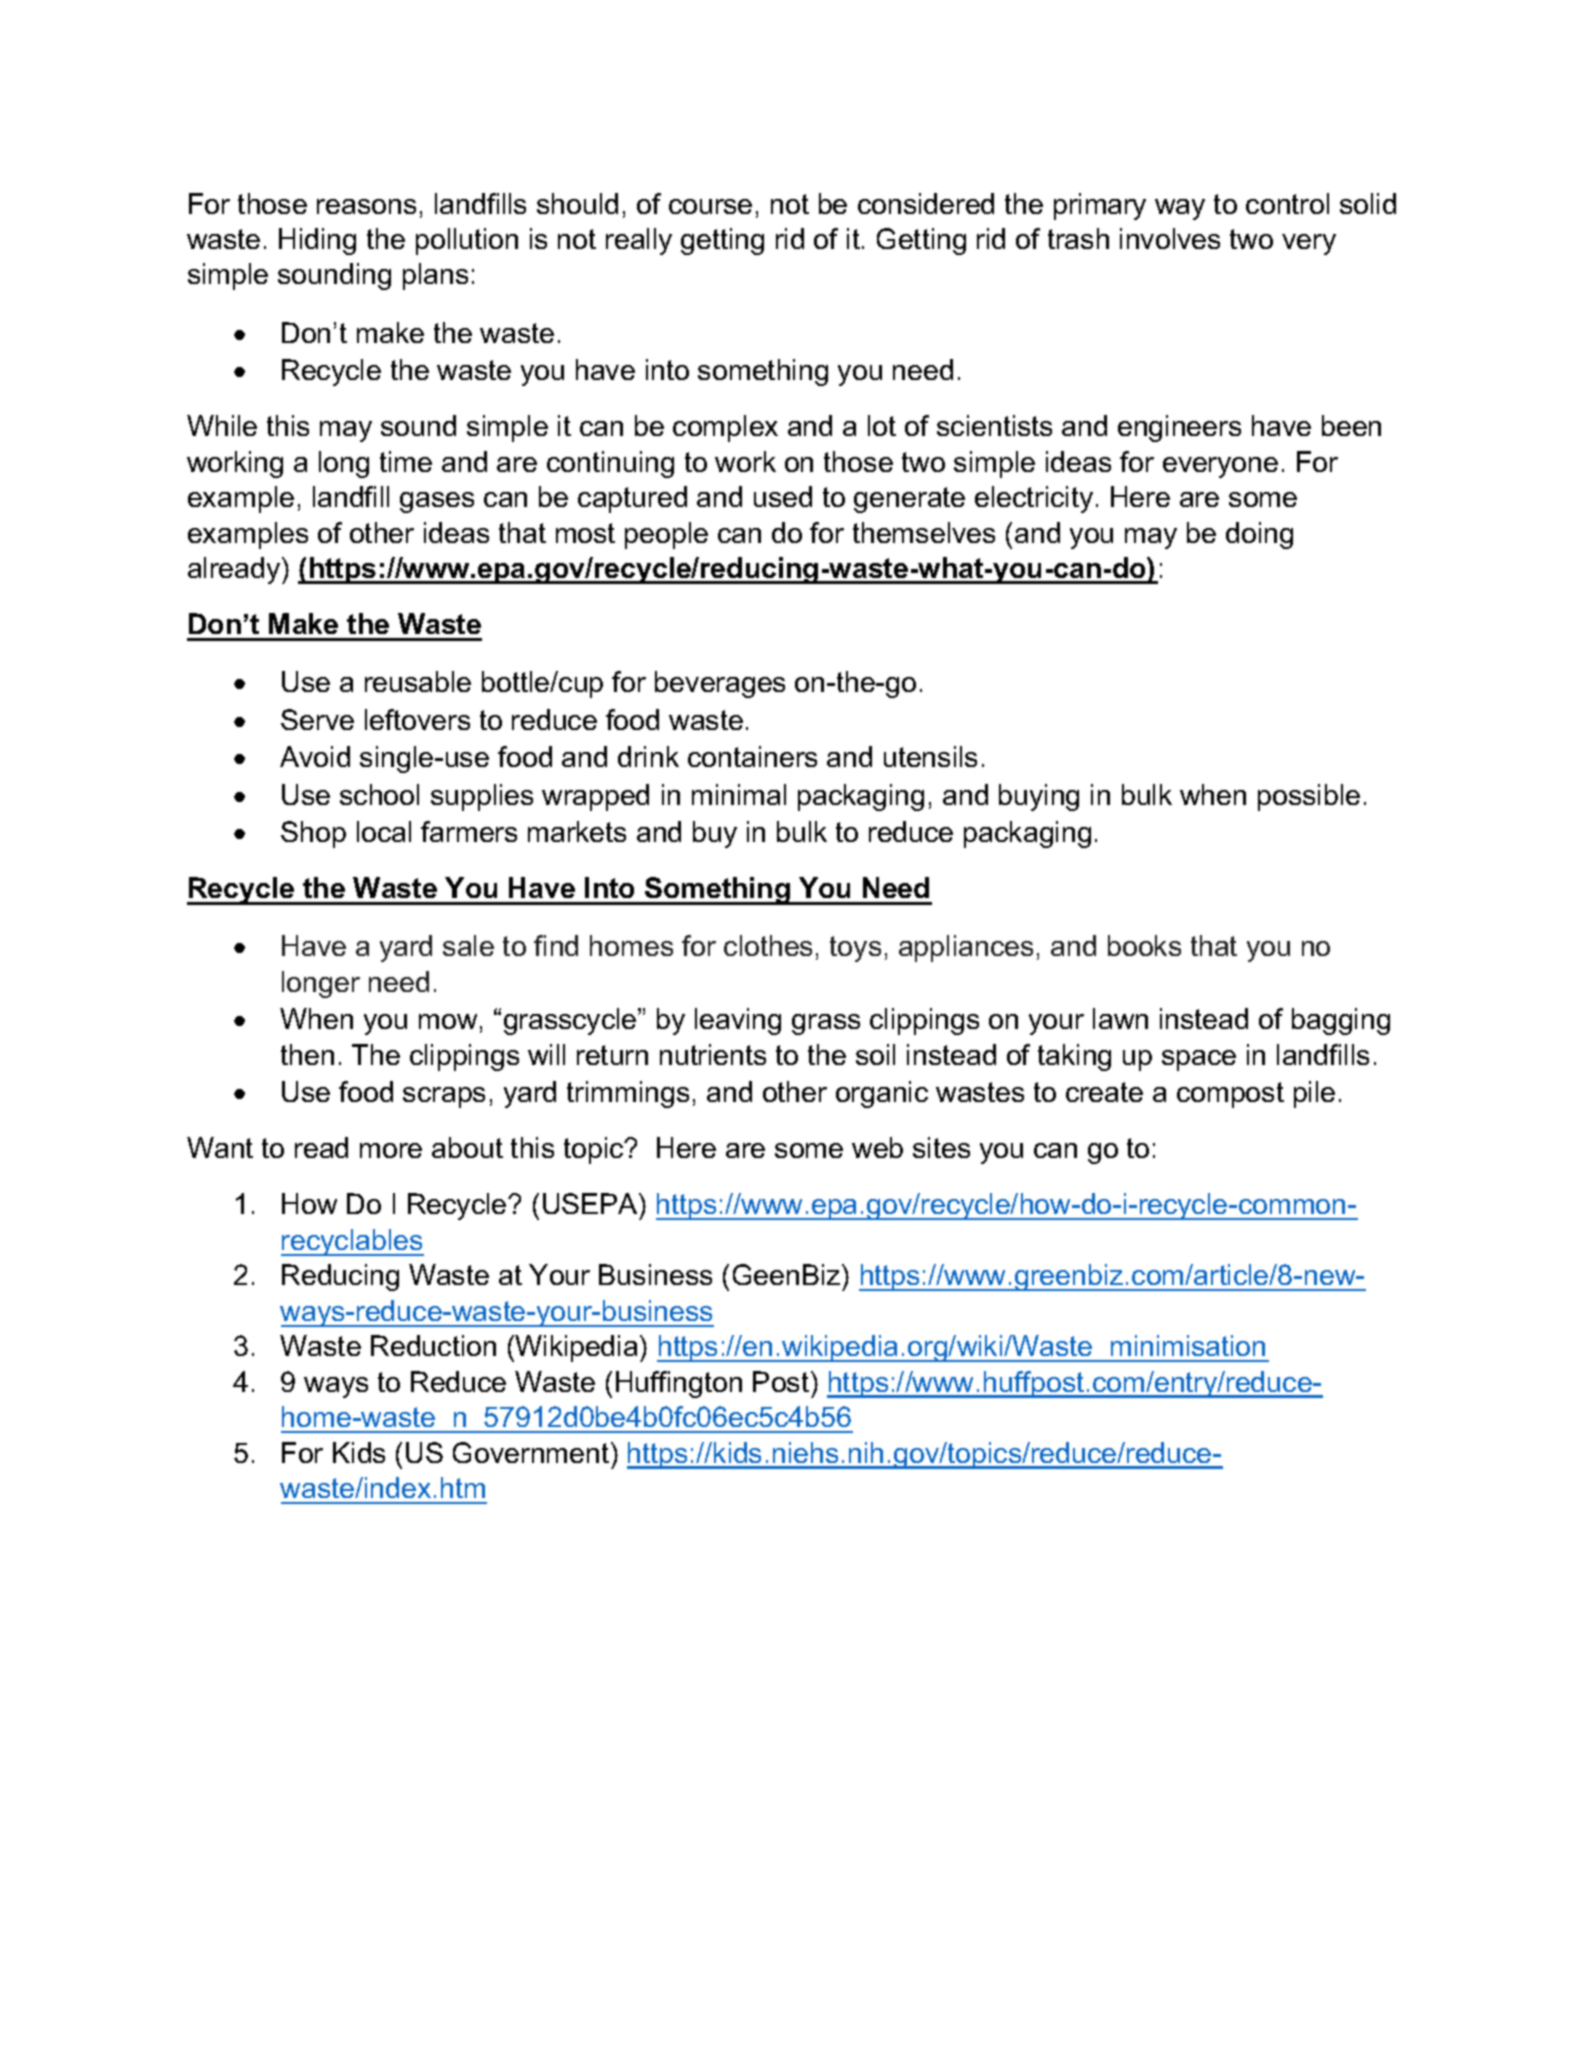 The image size is (1590, 2057). What do you see at coordinates (317, 241) in the document?
I see `Hiding` at bounding box center [317, 241].
